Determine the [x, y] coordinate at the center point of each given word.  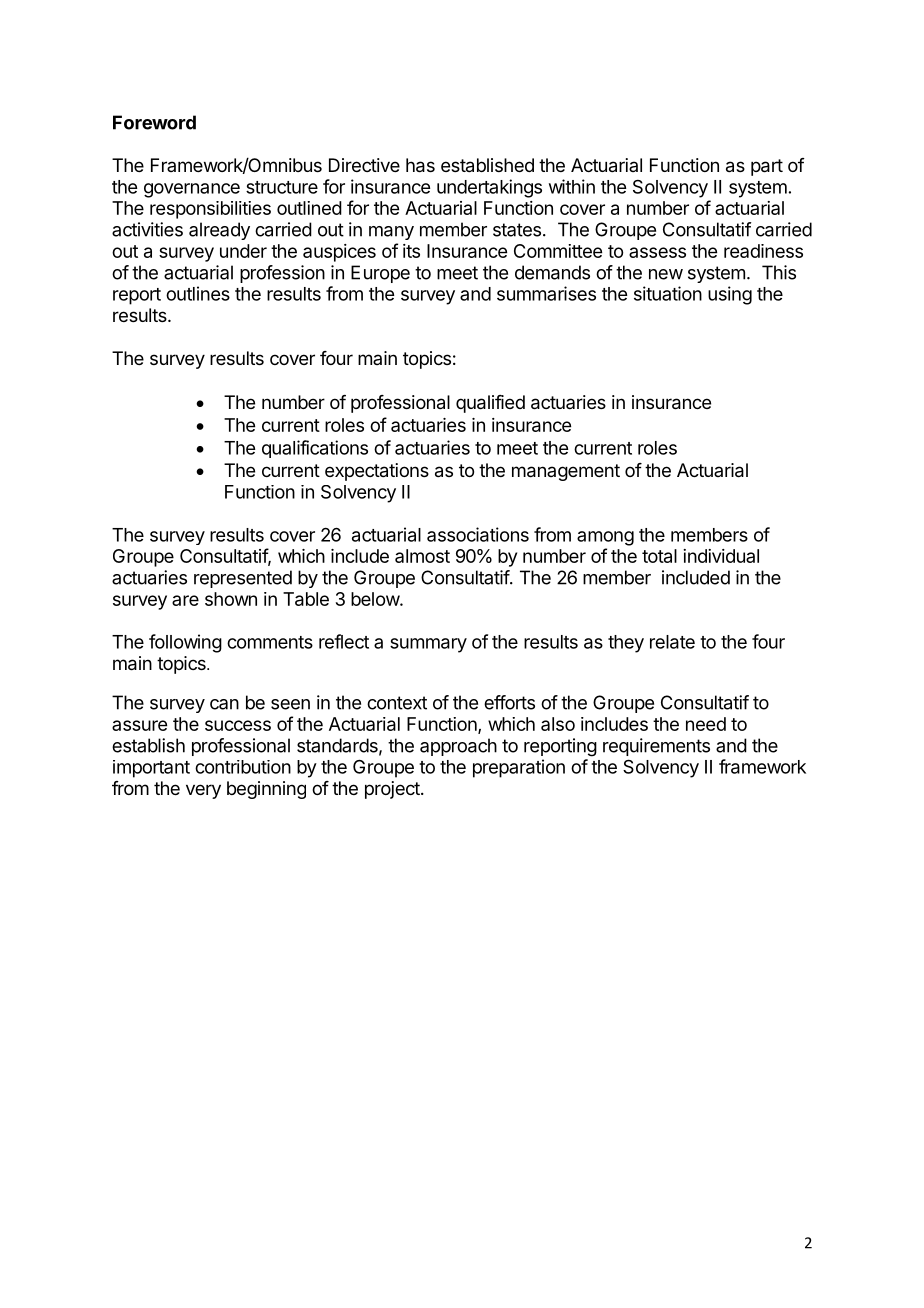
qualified [490, 404]
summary [428, 645]
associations [478, 534]
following [185, 643]
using [730, 295]
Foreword [154, 122]
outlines [198, 293]
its [411, 251]
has [420, 165]
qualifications [315, 449]
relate [672, 642]
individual [721, 556]
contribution [243, 767]
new [666, 274]
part [767, 167]
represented [243, 579]
